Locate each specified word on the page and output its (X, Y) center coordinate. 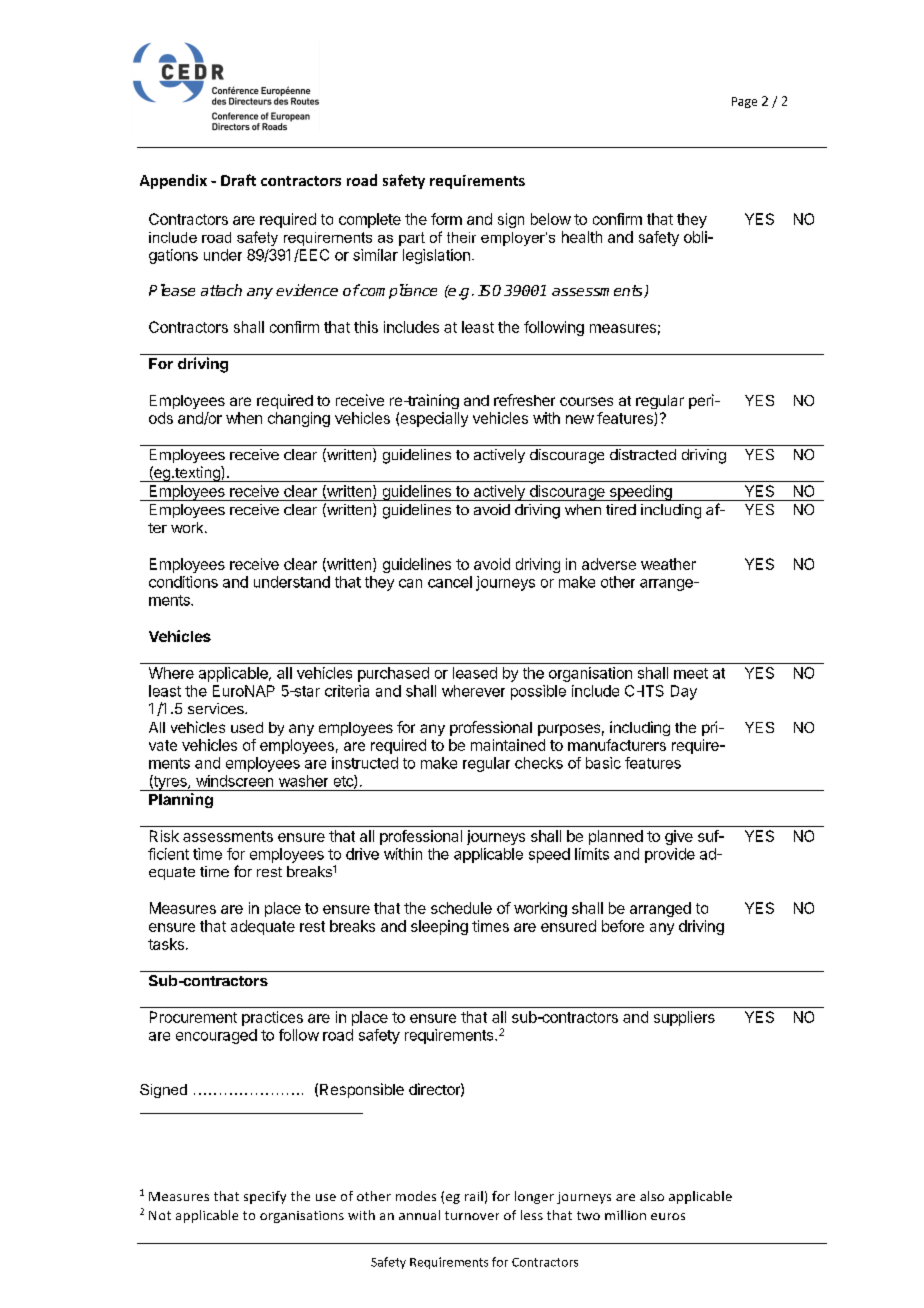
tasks (166, 944)
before (623, 926)
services (217, 708)
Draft (238, 180)
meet (691, 673)
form (446, 219)
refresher (524, 400)
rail (474, 1196)
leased (475, 673)
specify (265, 1197)
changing (299, 419)
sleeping (439, 927)
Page (744, 102)
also (652, 1196)
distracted (643, 454)
